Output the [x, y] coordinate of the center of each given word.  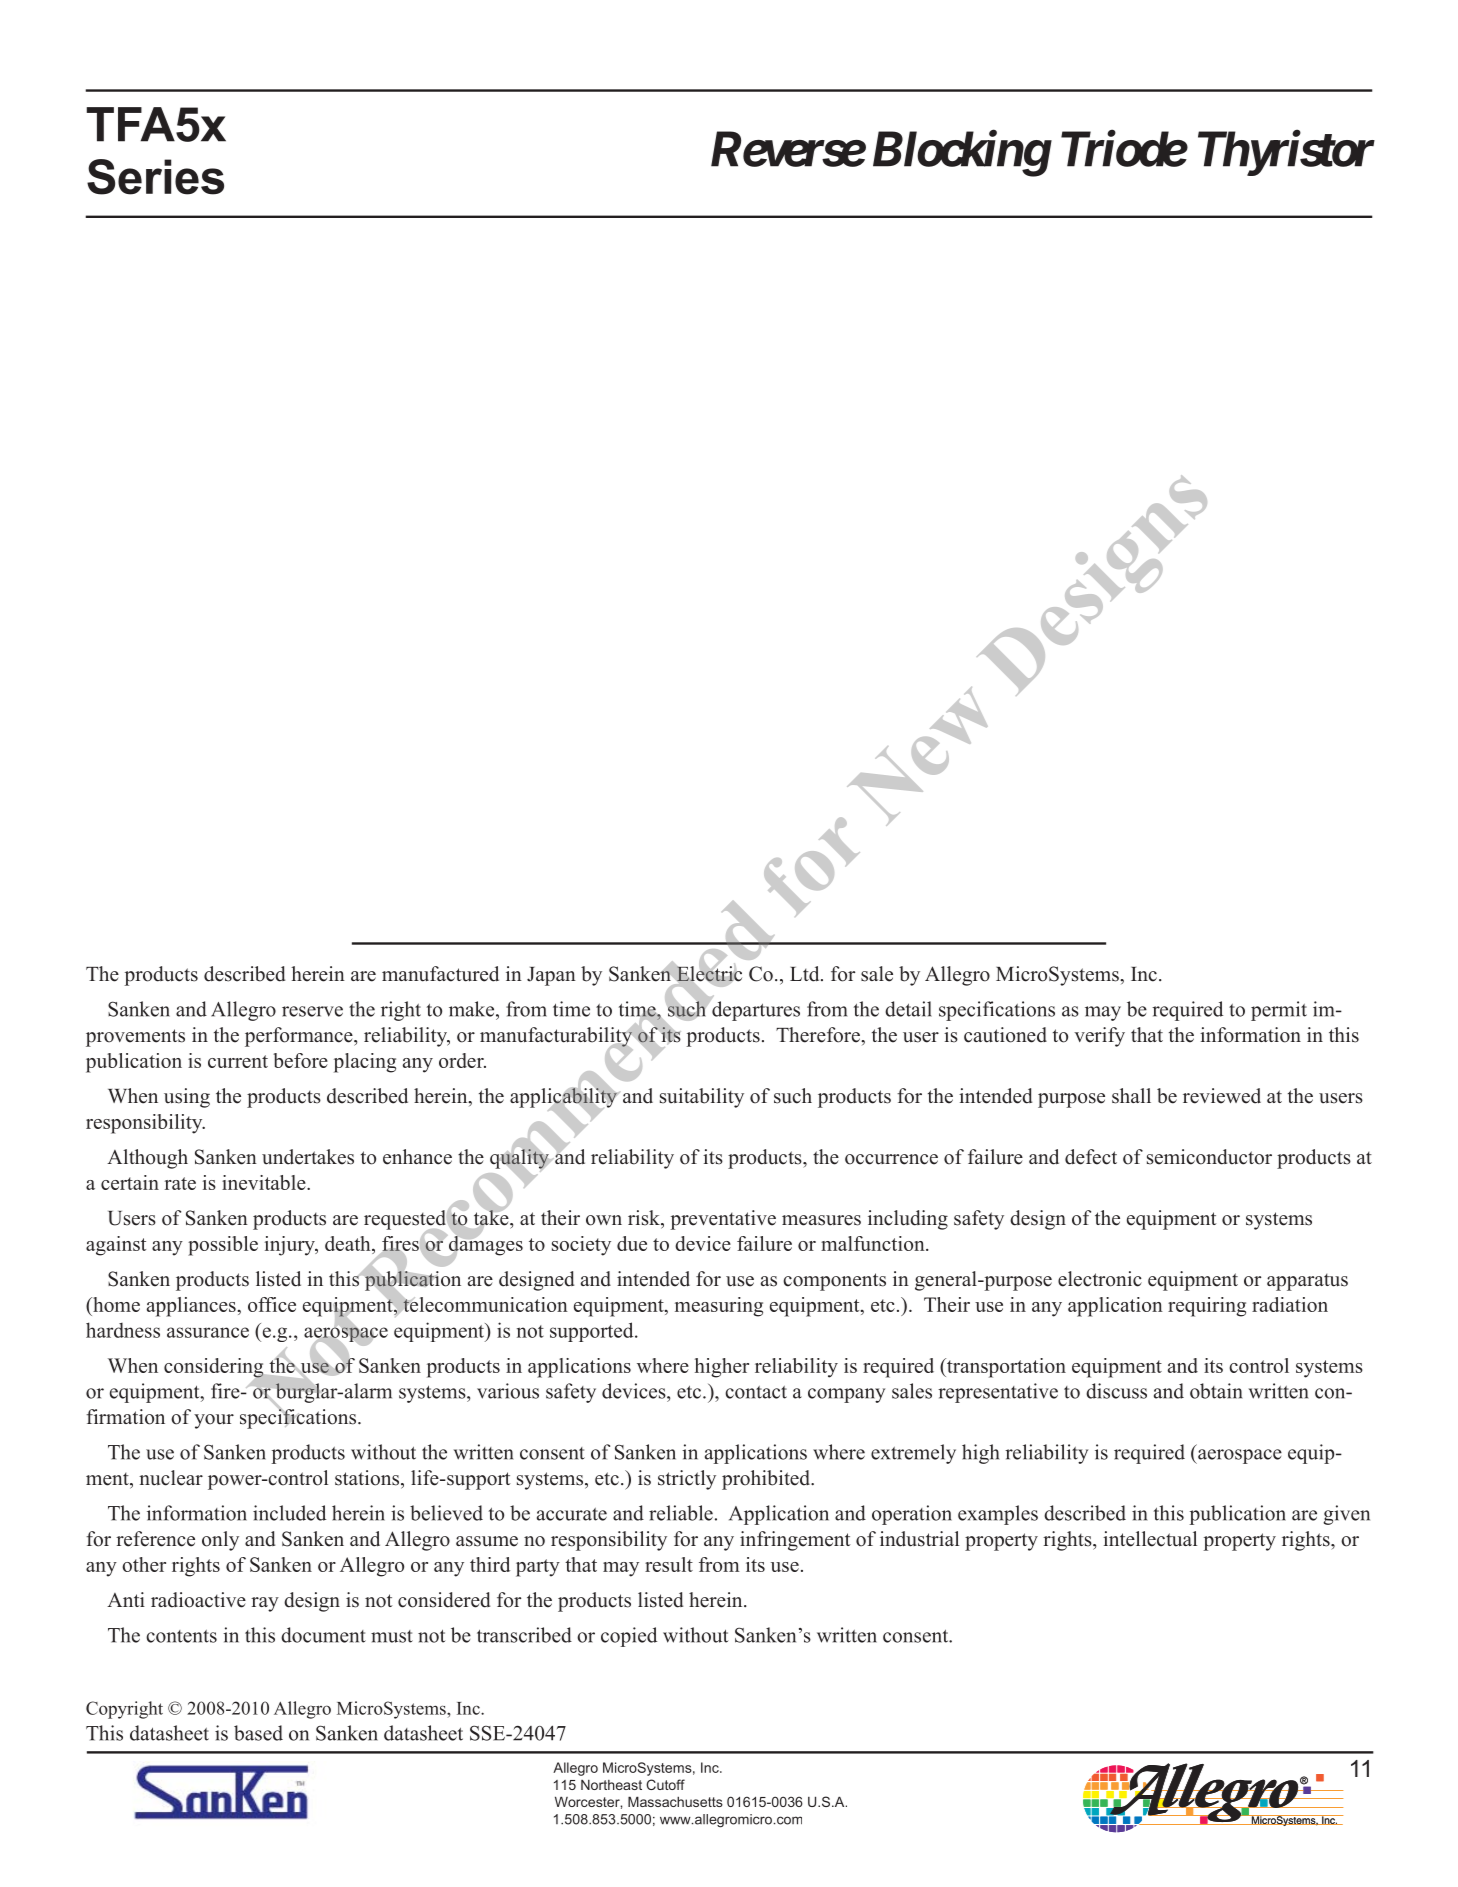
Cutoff [665, 1784]
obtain [1216, 1391]
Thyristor [1286, 153]
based [258, 1733]
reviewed [1222, 1096]
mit [1292, 1009]
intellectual [1150, 1539]
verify [1099, 1037]
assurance [208, 1332]
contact [756, 1392]
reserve [312, 1011]
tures [779, 1010]
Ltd [806, 974]
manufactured [440, 974]
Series [155, 177]
